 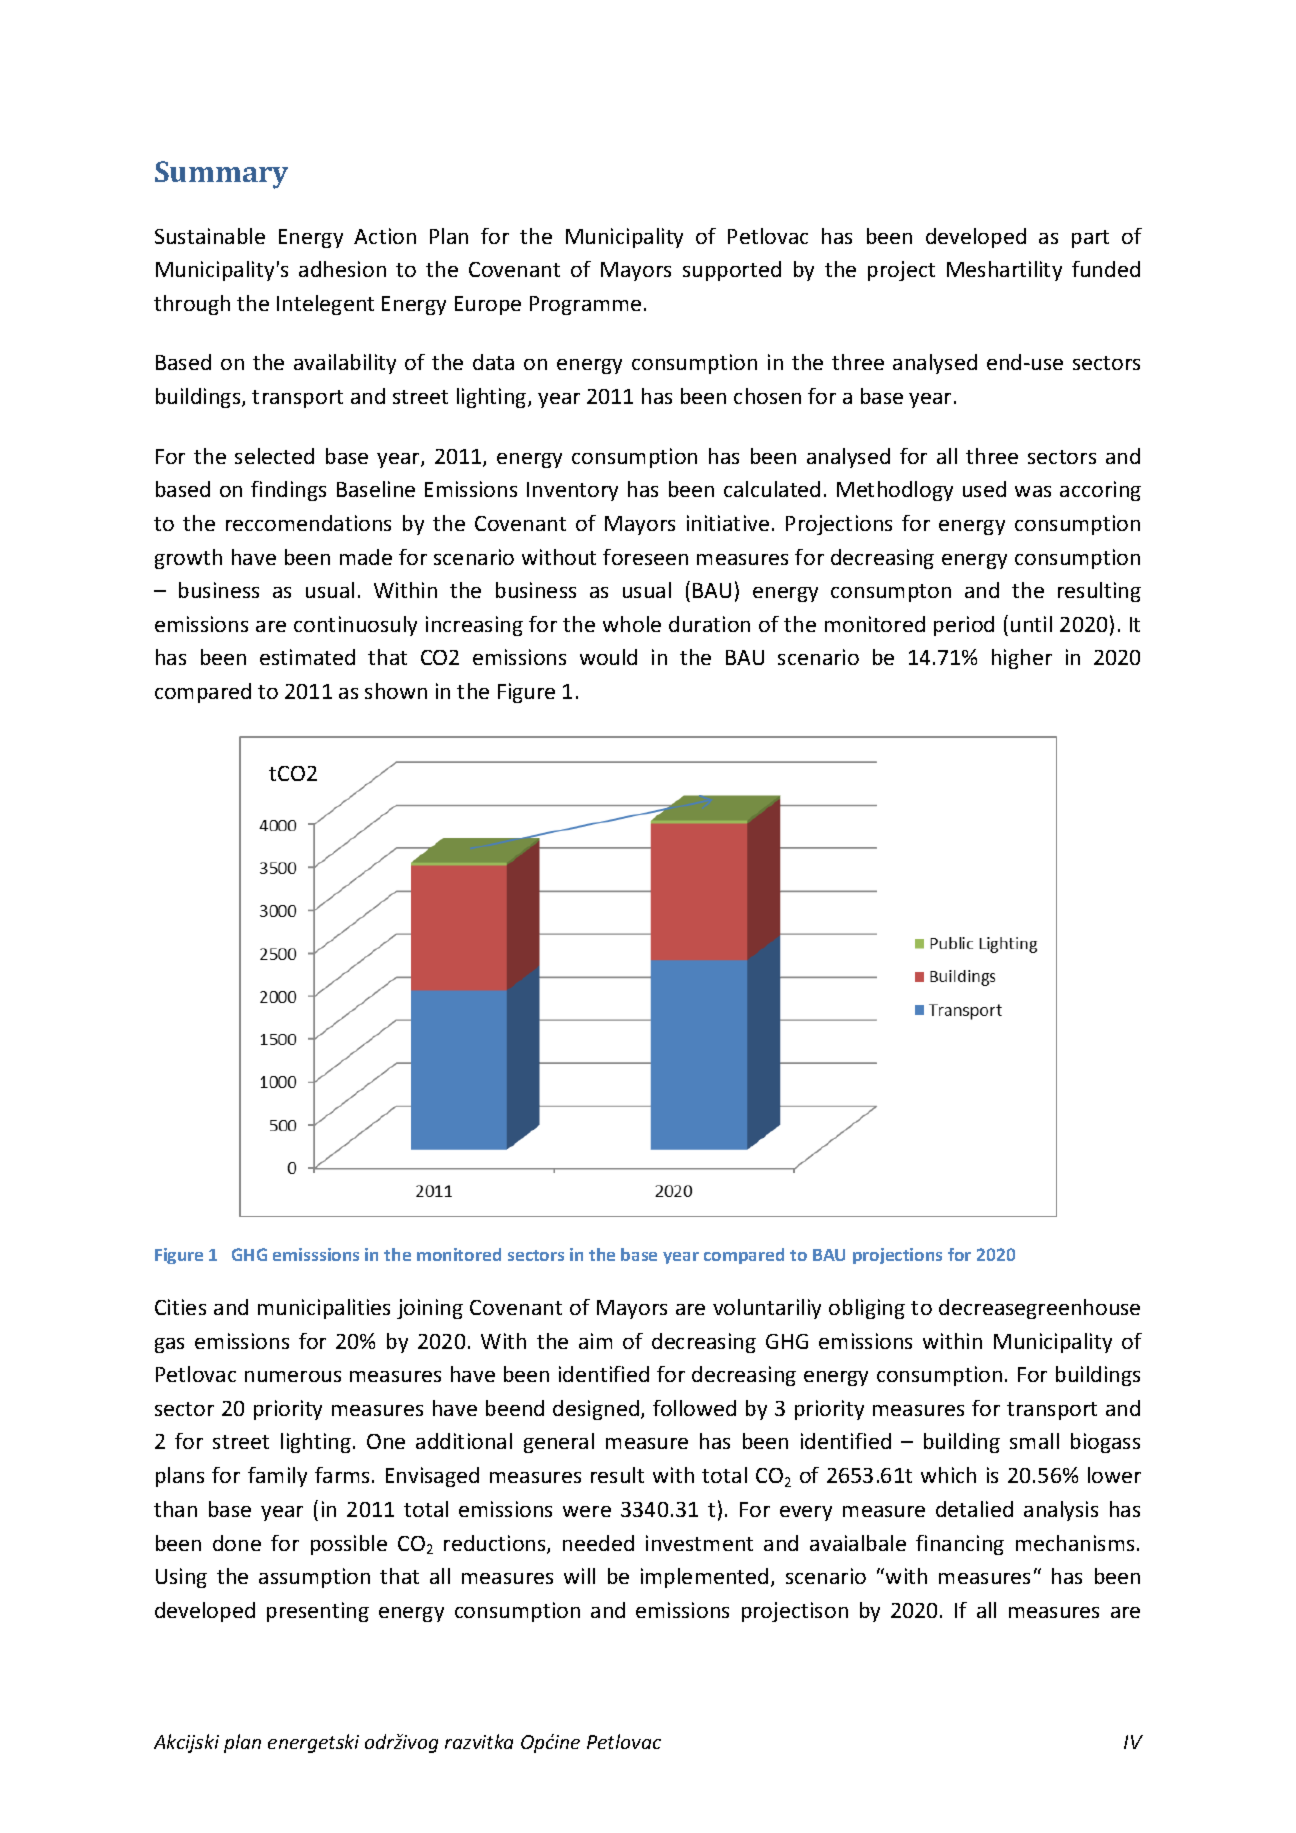 I want to click on aim, so click(x=595, y=1341).
